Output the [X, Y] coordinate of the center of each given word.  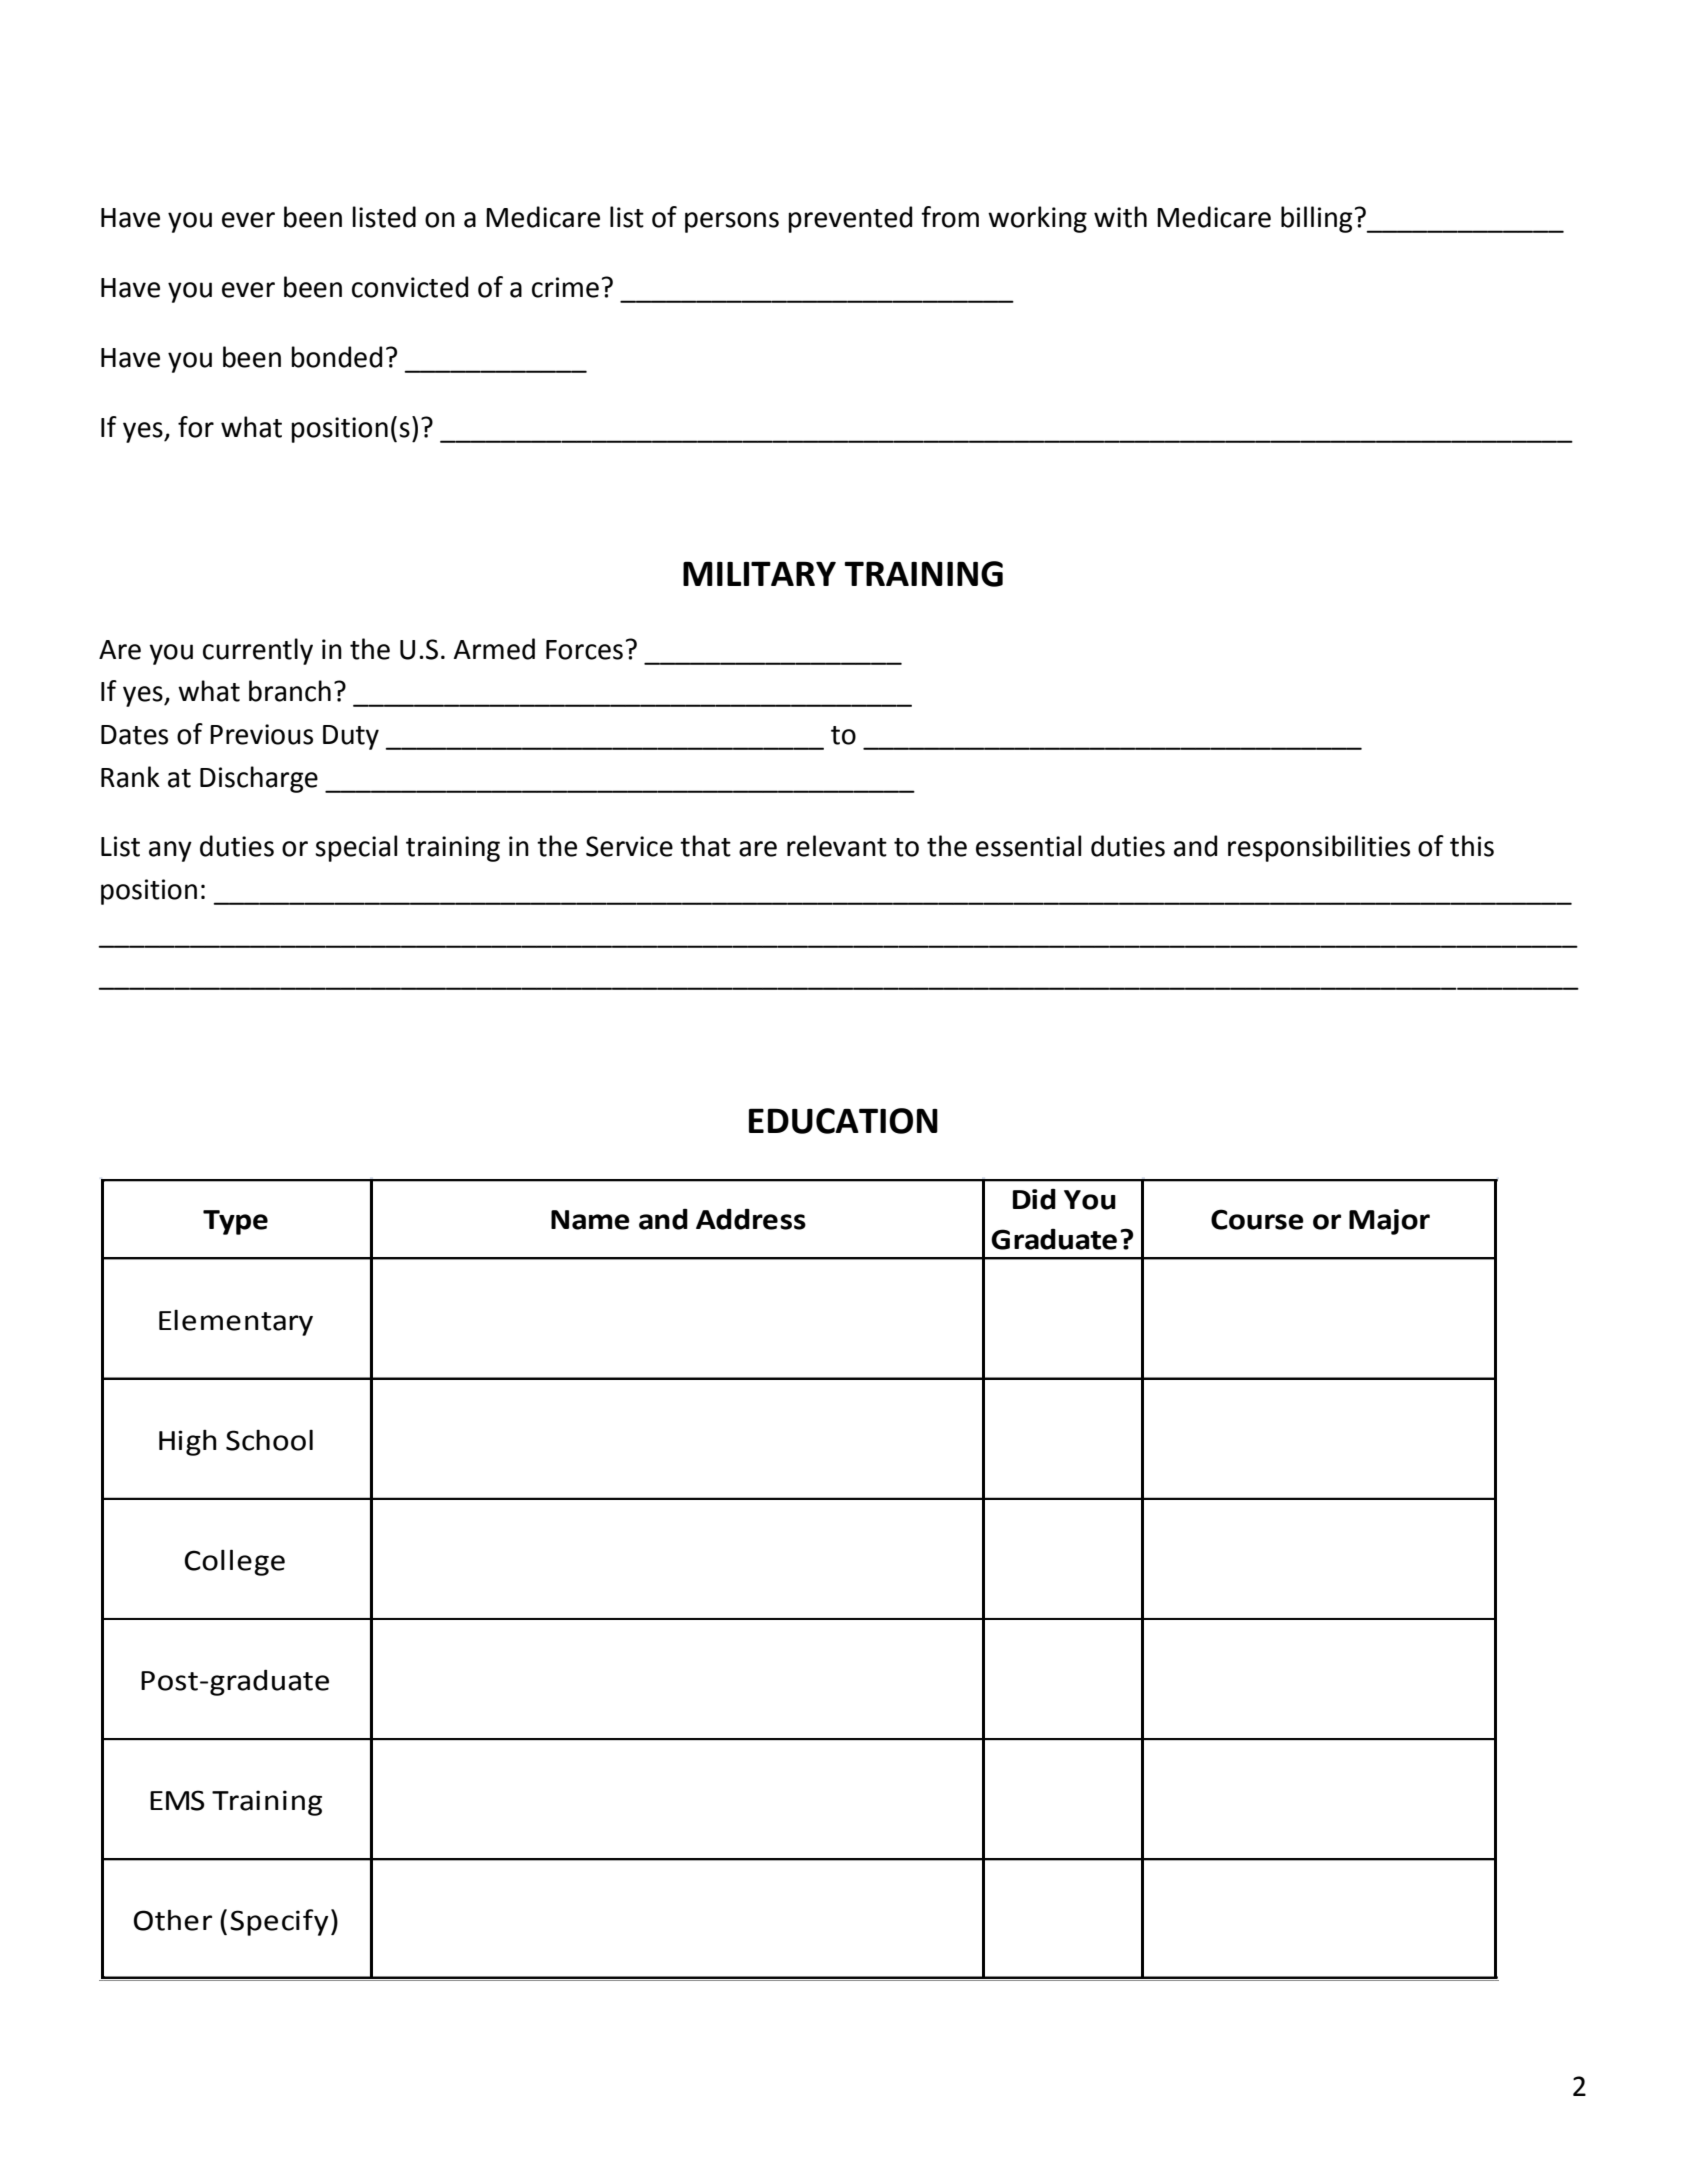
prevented [850, 219]
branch [290, 691]
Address [751, 1219]
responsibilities [1319, 848]
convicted [410, 287]
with [1120, 217]
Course [1257, 1219]
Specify [279, 1922]
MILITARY [759, 573]
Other [173, 1920]
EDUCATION [843, 1121]
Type [235, 1222]
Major [1389, 1222]
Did [1034, 1199]
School [269, 1440]
